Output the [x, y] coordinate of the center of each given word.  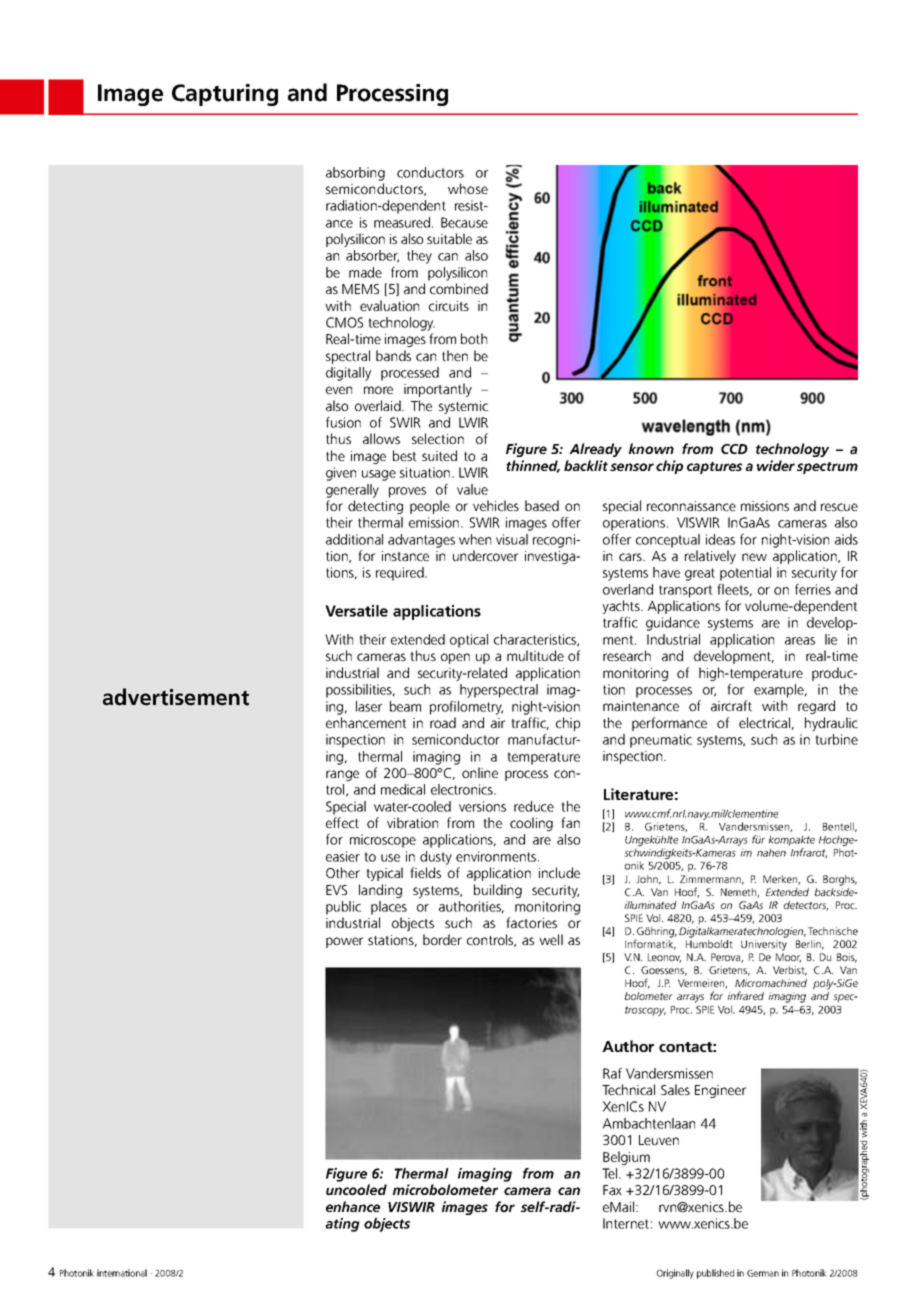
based [542, 505]
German [763, 1273]
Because [464, 222]
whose [468, 188]
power [344, 942]
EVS [336, 890]
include [559, 872]
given [341, 474]
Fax [612, 1190]
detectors [806, 906]
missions [765, 506]
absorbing [355, 174]
